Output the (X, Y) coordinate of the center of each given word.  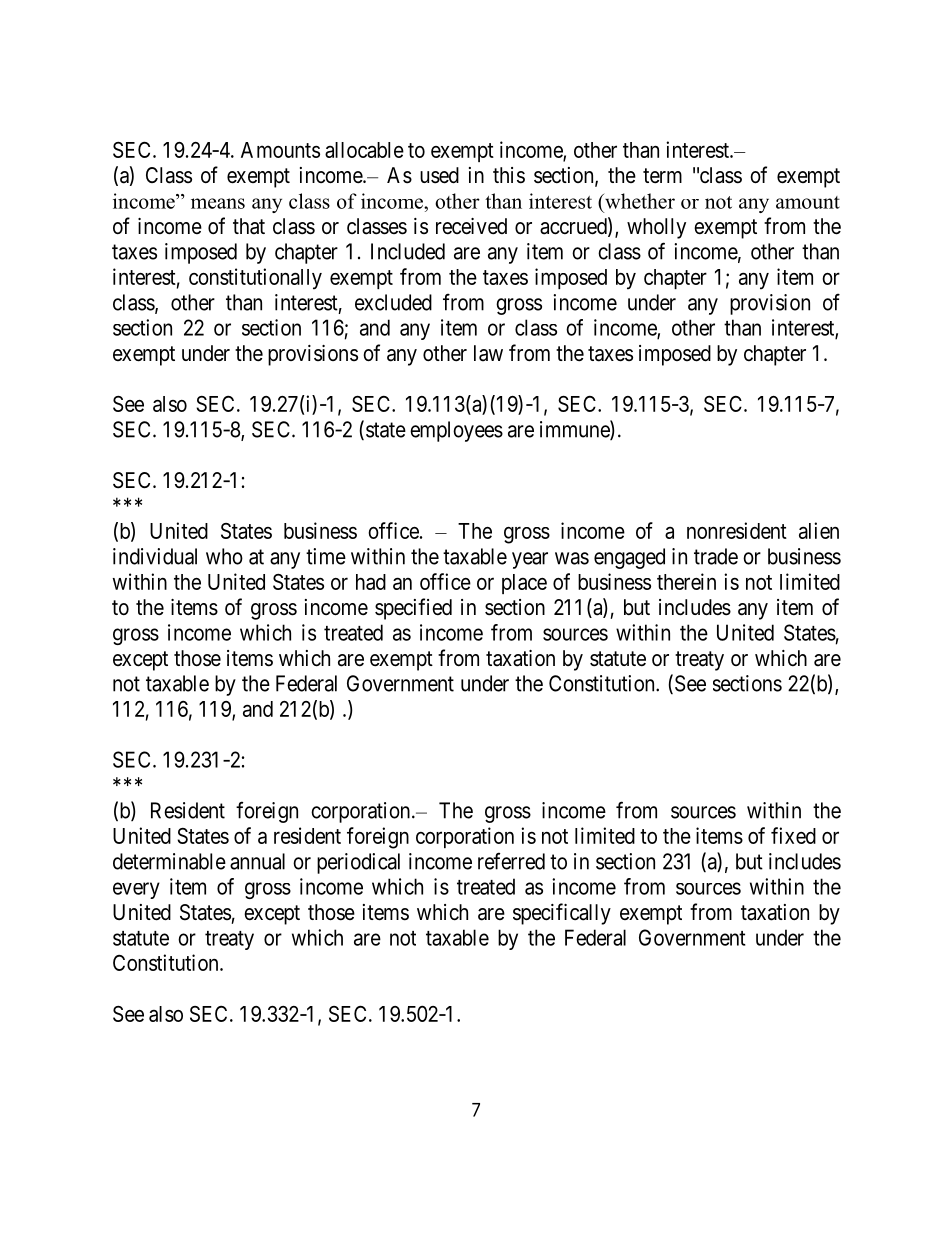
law (488, 353)
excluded (393, 302)
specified (413, 609)
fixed (793, 835)
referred (511, 861)
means (218, 203)
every (136, 890)
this (509, 175)
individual (155, 556)
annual (257, 861)
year (530, 560)
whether (639, 201)
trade (716, 556)
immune (575, 430)
